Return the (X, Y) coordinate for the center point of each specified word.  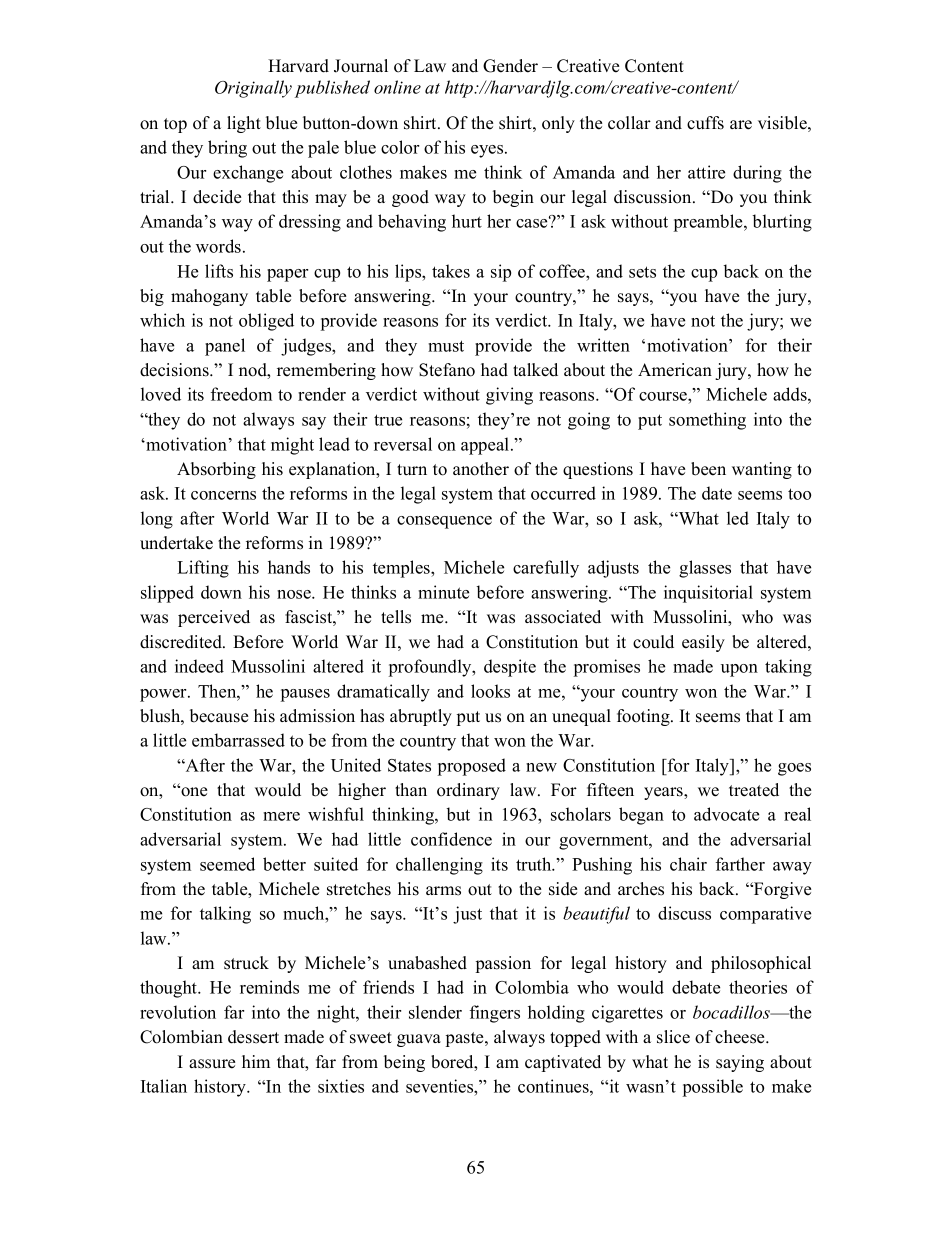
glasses (705, 569)
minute (443, 592)
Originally (253, 89)
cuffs (705, 123)
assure (212, 1064)
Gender (510, 66)
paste (466, 1039)
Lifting (203, 569)
